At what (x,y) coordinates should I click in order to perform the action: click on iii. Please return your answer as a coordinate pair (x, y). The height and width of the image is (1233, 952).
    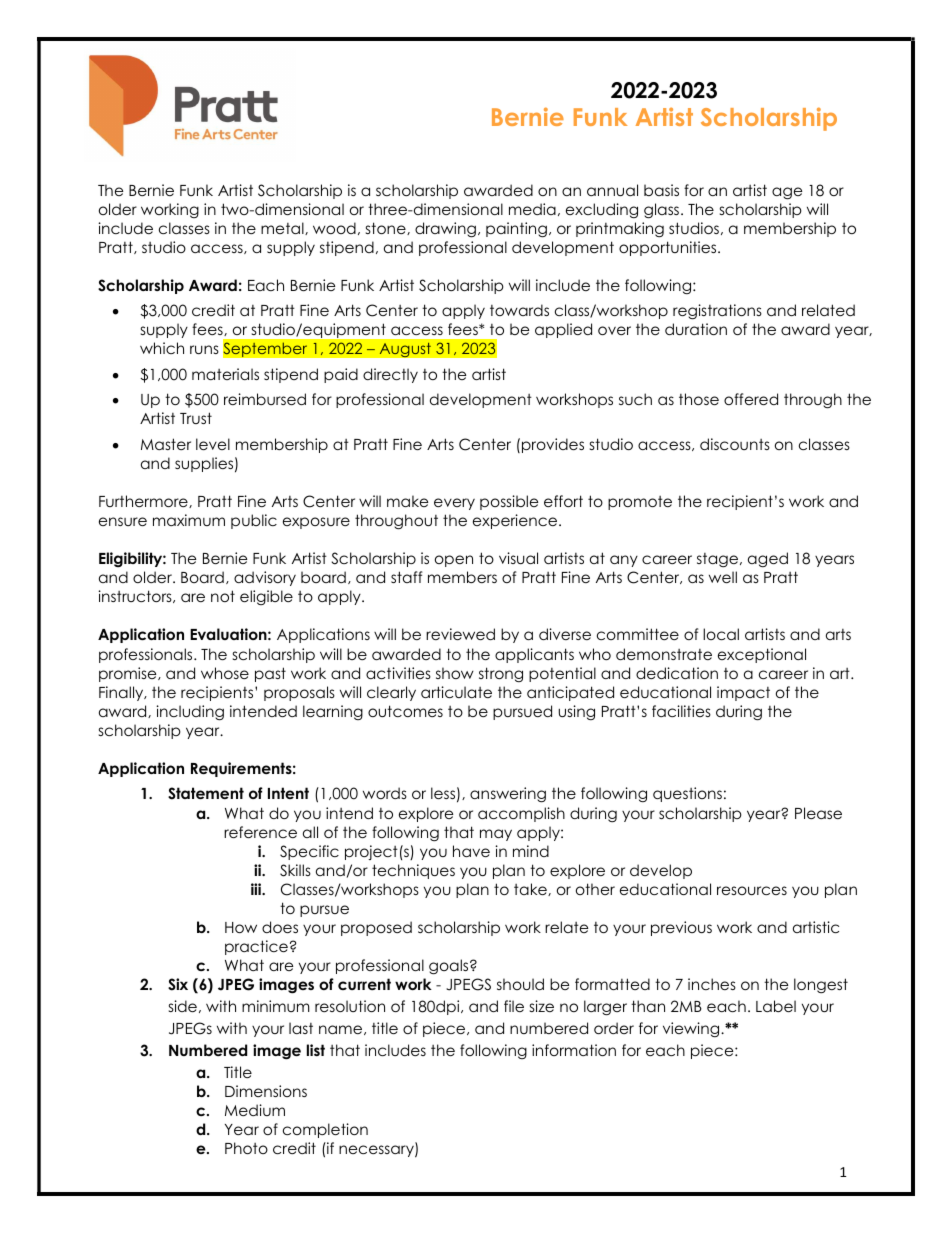
    Looking at the image, I should click on (257, 889).
